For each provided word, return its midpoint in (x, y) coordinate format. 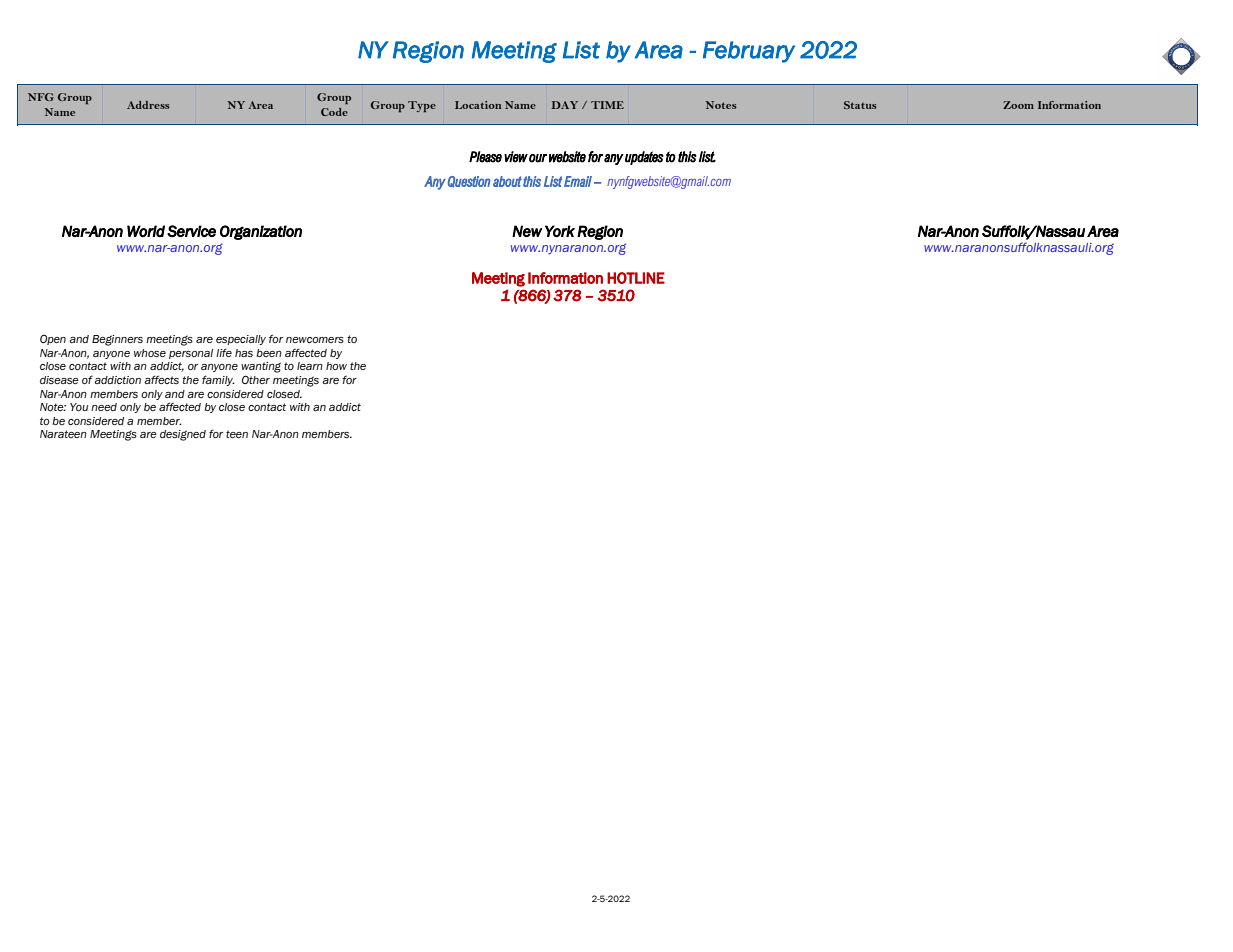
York (560, 231)
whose (150, 353)
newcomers (315, 340)
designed (183, 435)
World (146, 231)
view (516, 157)
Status (860, 105)
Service (191, 231)
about (507, 181)
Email (578, 181)
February (749, 52)
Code (334, 112)
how (336, 366)
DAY (565, 105)
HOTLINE (636, 278)
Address (148, 105)
